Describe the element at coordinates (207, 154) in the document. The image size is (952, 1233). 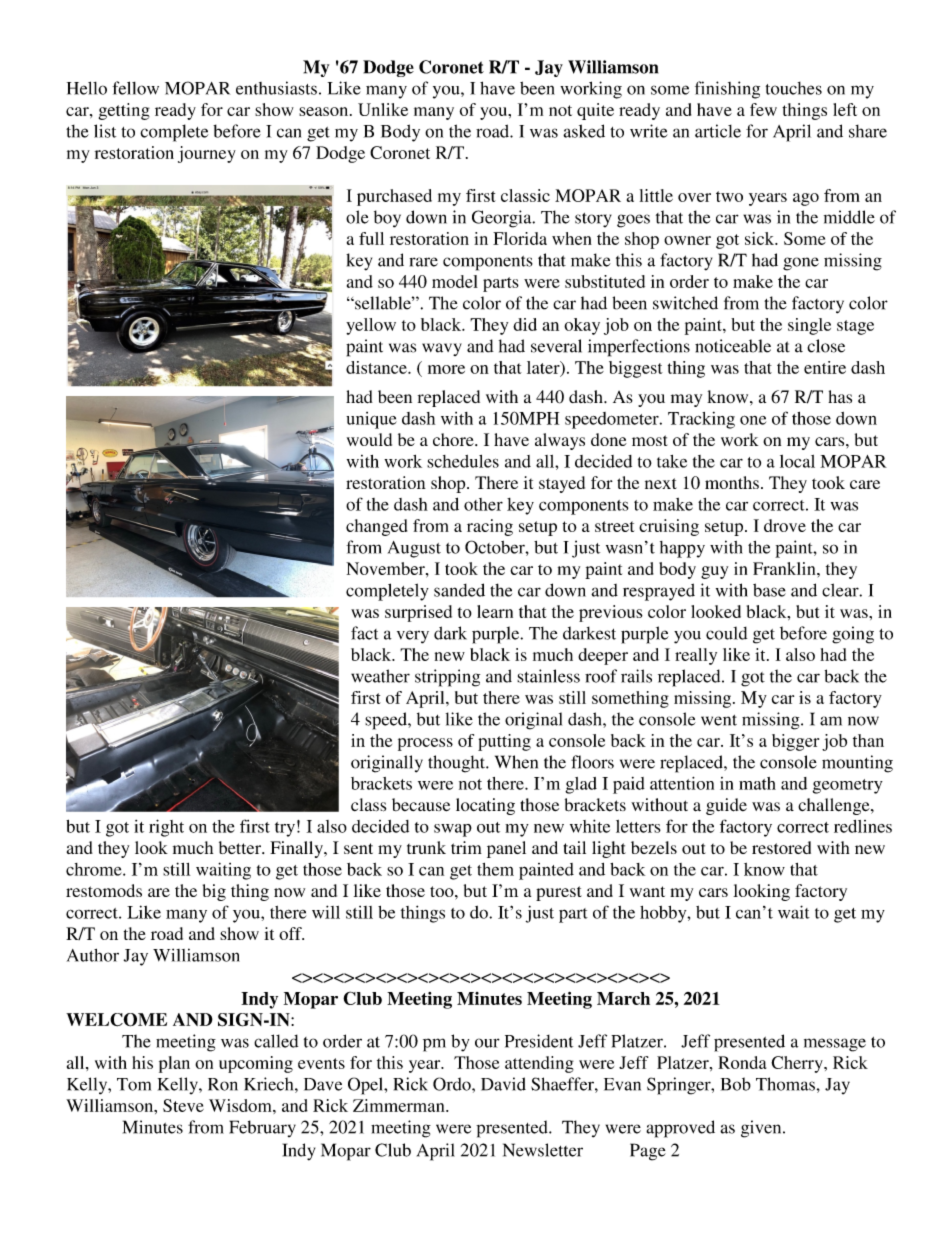
I see `journey` at that location.
